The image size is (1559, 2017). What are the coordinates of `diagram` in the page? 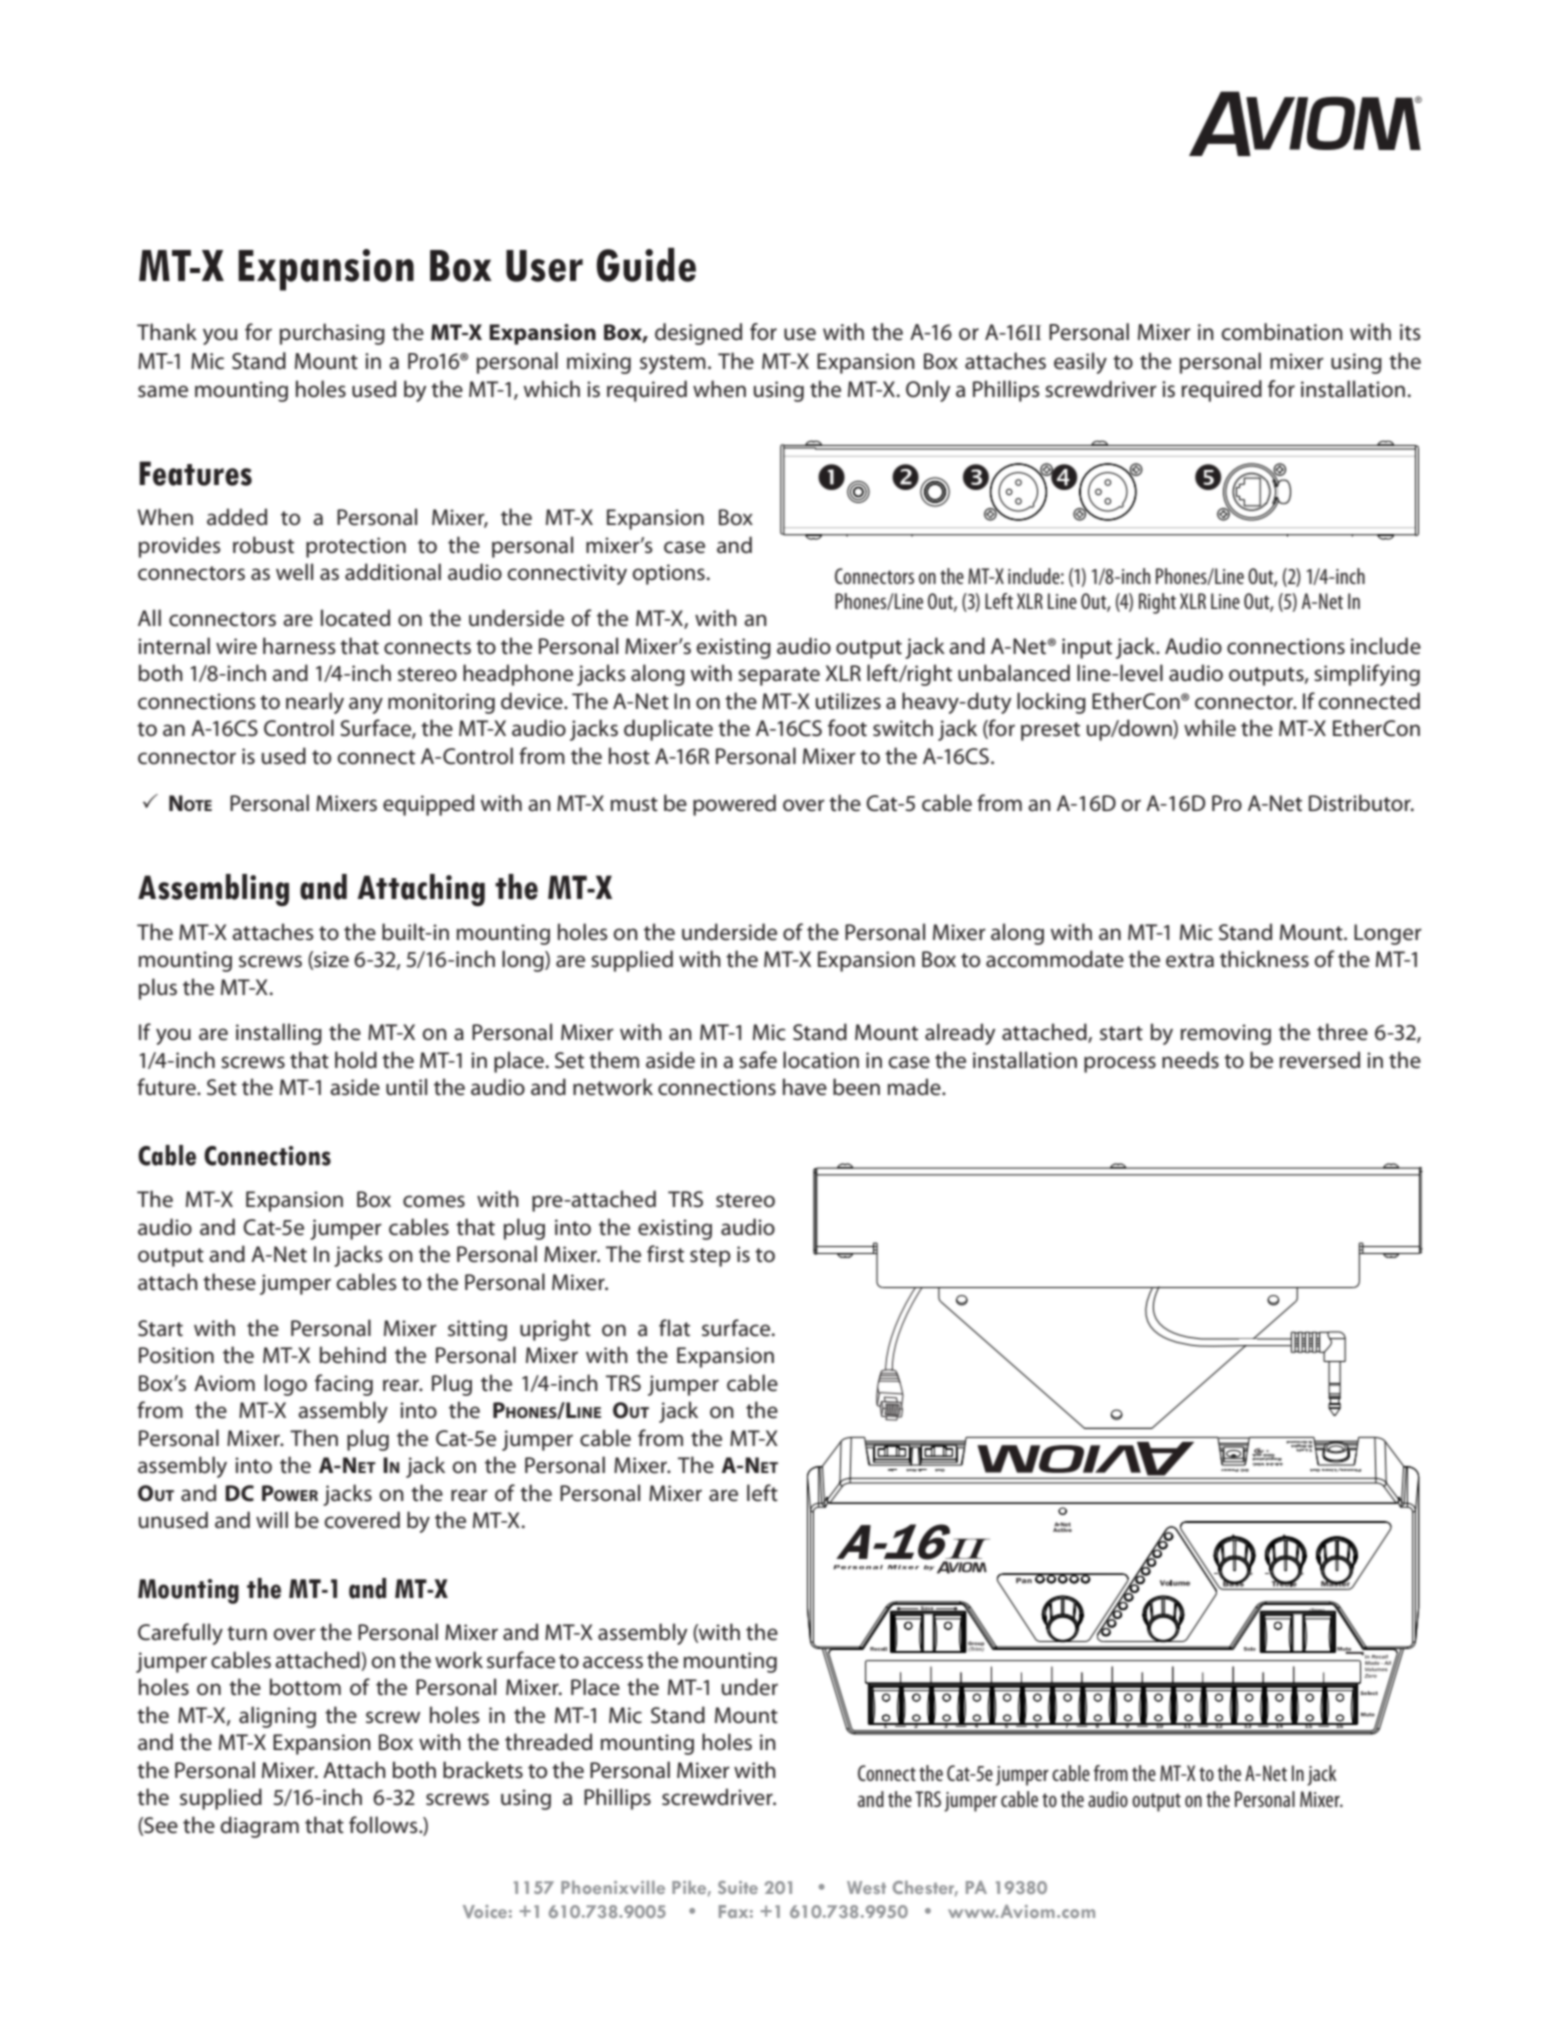 It's located at (259, 1827).
